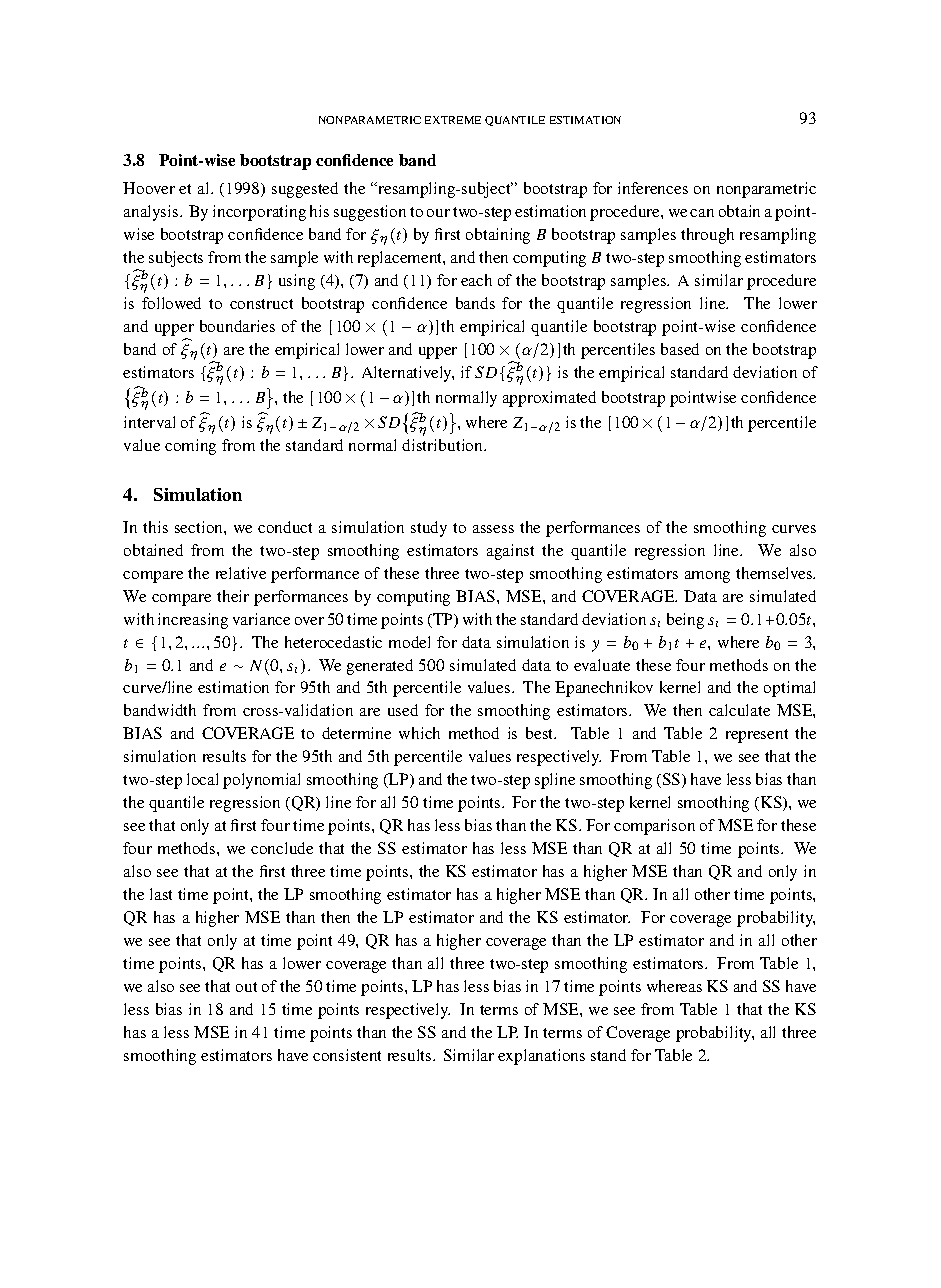 The height and width of the image is (1288, 941). I want to click on assess, so click(493, 529).
